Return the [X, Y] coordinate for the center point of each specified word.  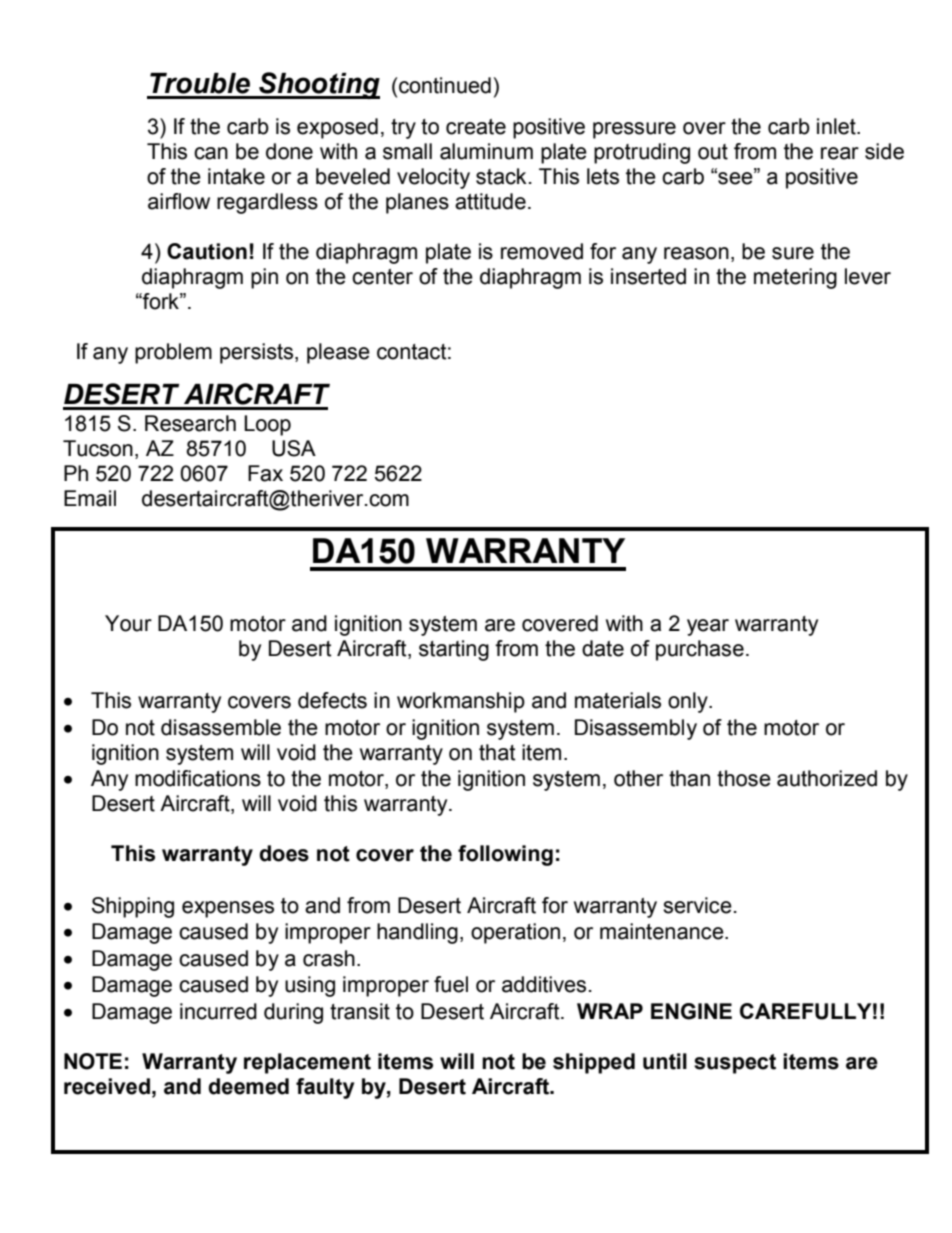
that [497, 752]
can [211, 153]
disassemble [221, 727]
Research [190, 423]
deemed [248, 1086]
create [476, 127]
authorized [827, 778]
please [338, 353]
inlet [837, 126]
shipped [594, 1063]
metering [795, 278]
